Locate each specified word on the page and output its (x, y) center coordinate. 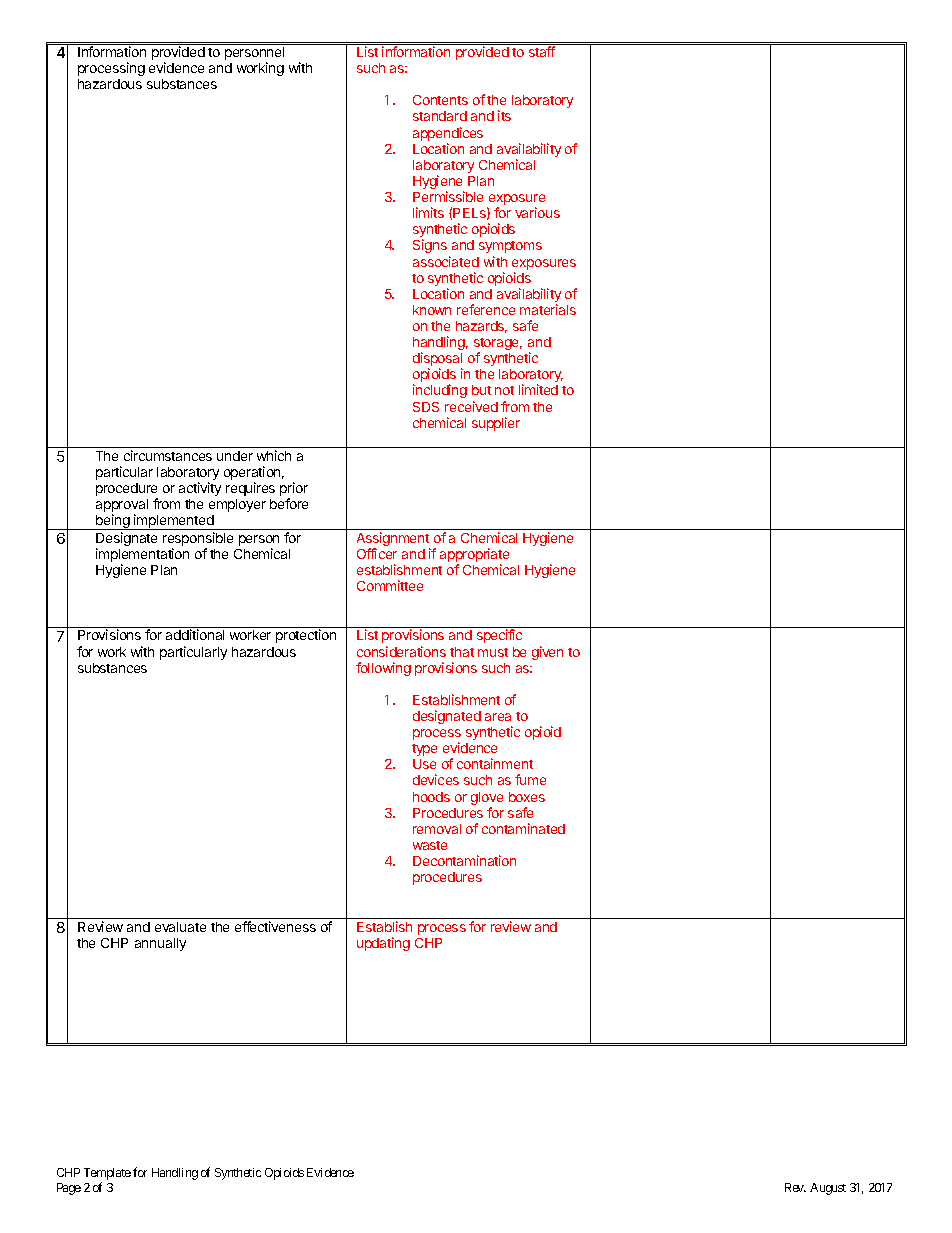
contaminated (523, 828)
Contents (440, 100)
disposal (437, 360)
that (462, 652)
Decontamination (464, 860)
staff (542, 51)
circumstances (168, 455)
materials (548, 309)
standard (440, 116)
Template (107, 1175)
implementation (142, 556)
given (547, 653)
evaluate (180, 927)
